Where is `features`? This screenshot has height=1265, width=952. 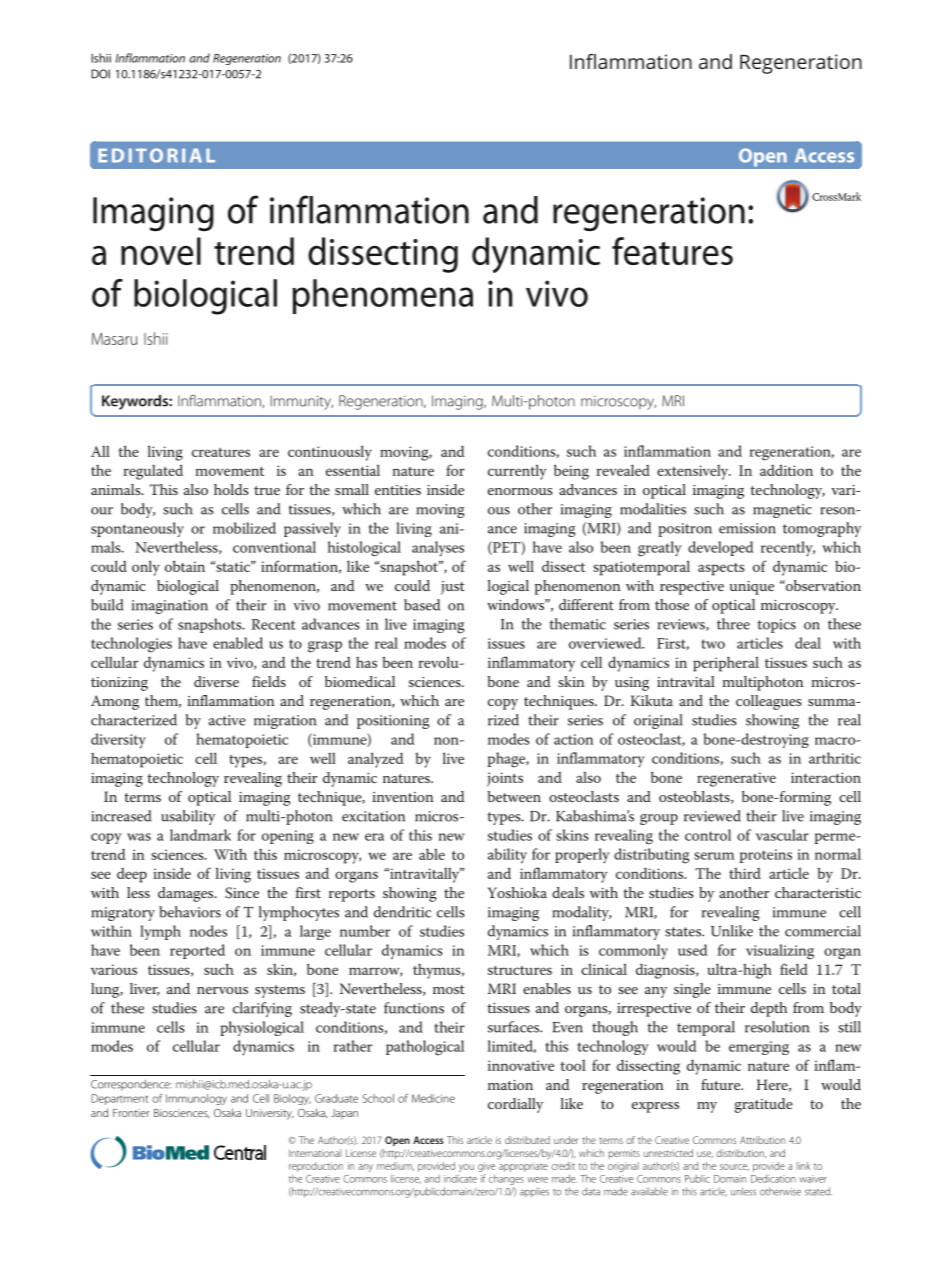 features is located at coordinates (672, 251).
